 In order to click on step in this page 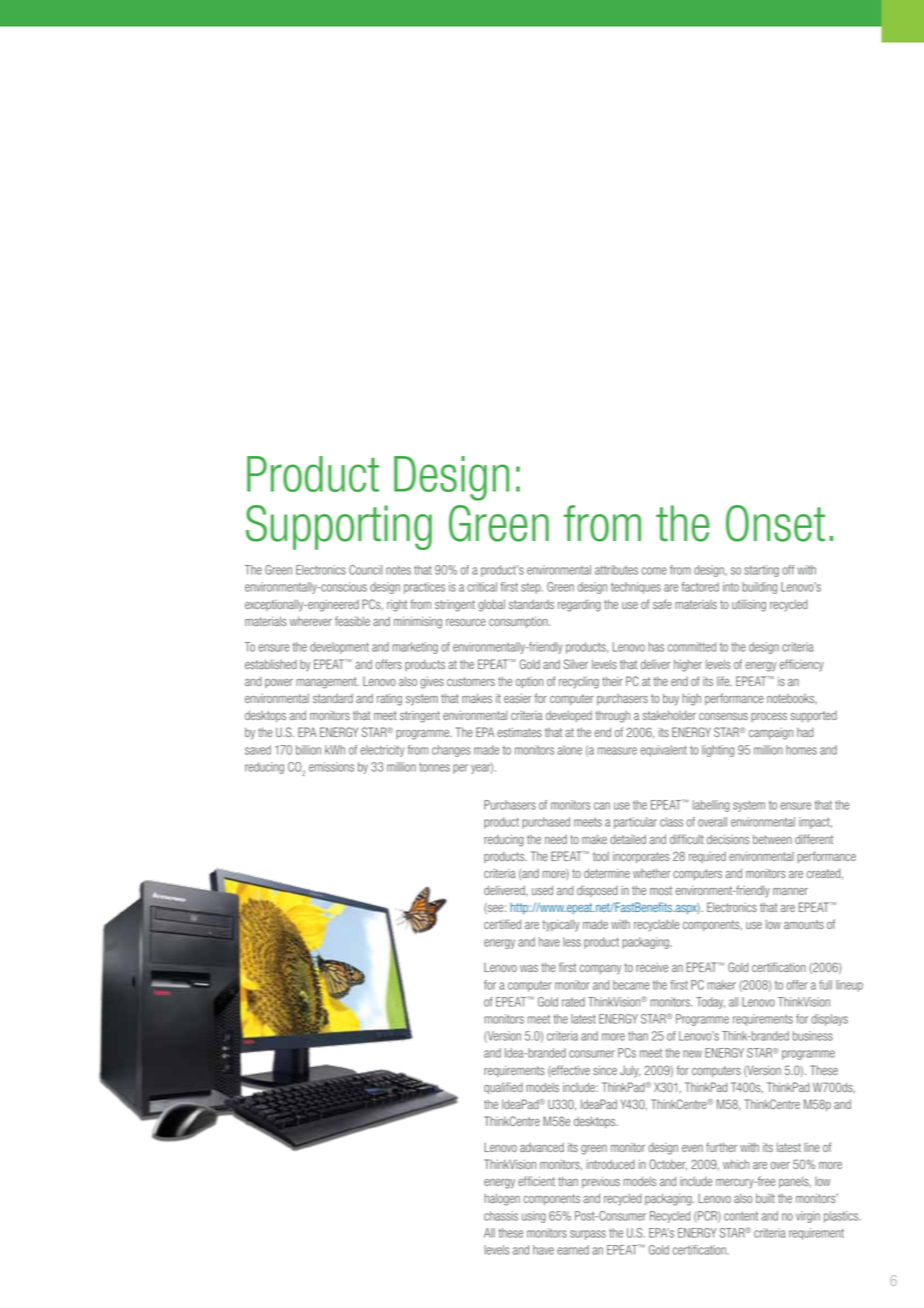, I will do `click(532, 588)`.
